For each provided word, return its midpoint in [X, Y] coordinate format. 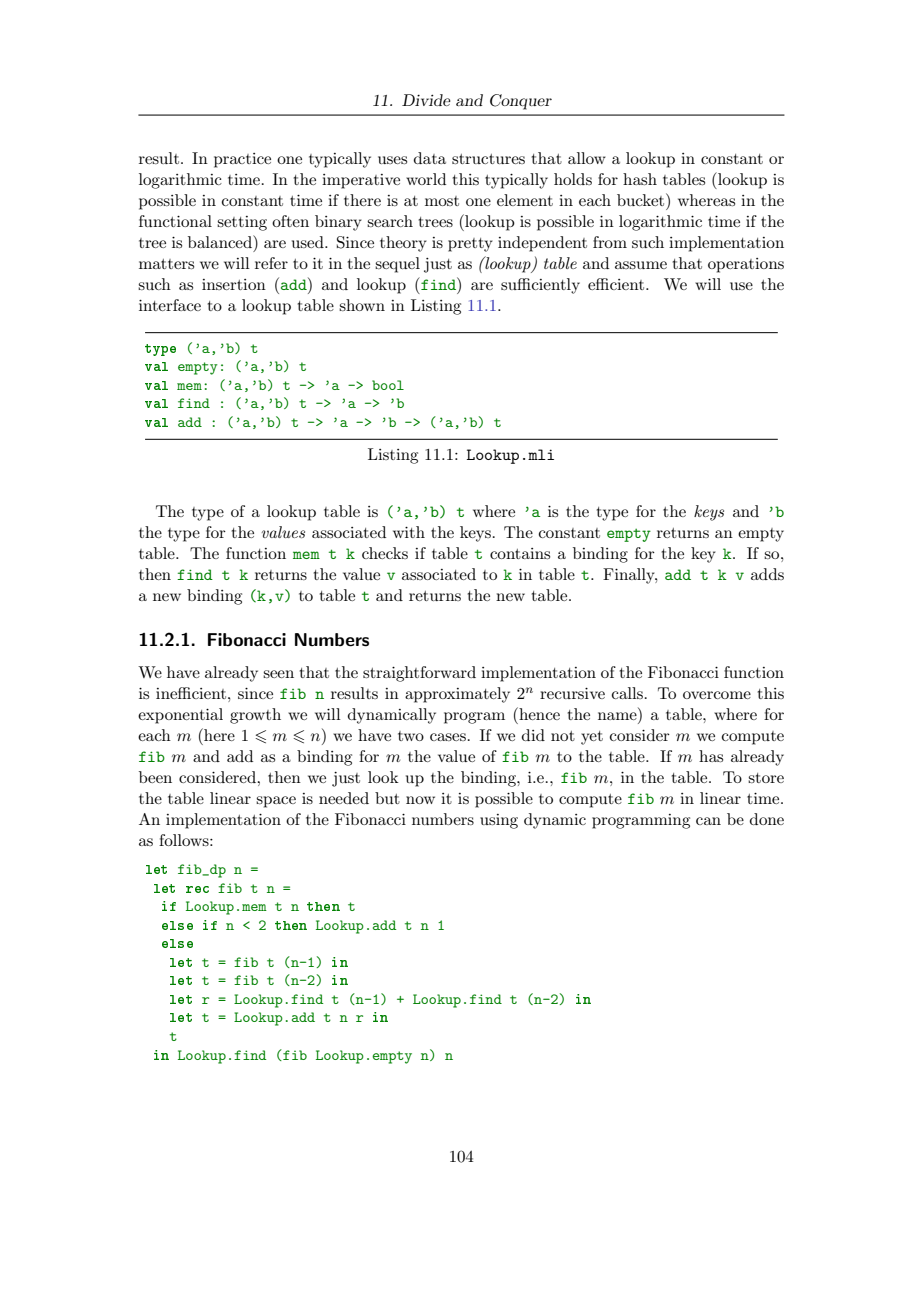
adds [767, 574]
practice [242, 160]
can [708, 821]
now [420, 800]
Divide [426, 100]
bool [388, 385]
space [276, 802]
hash [640, 179]
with [409, 532]
